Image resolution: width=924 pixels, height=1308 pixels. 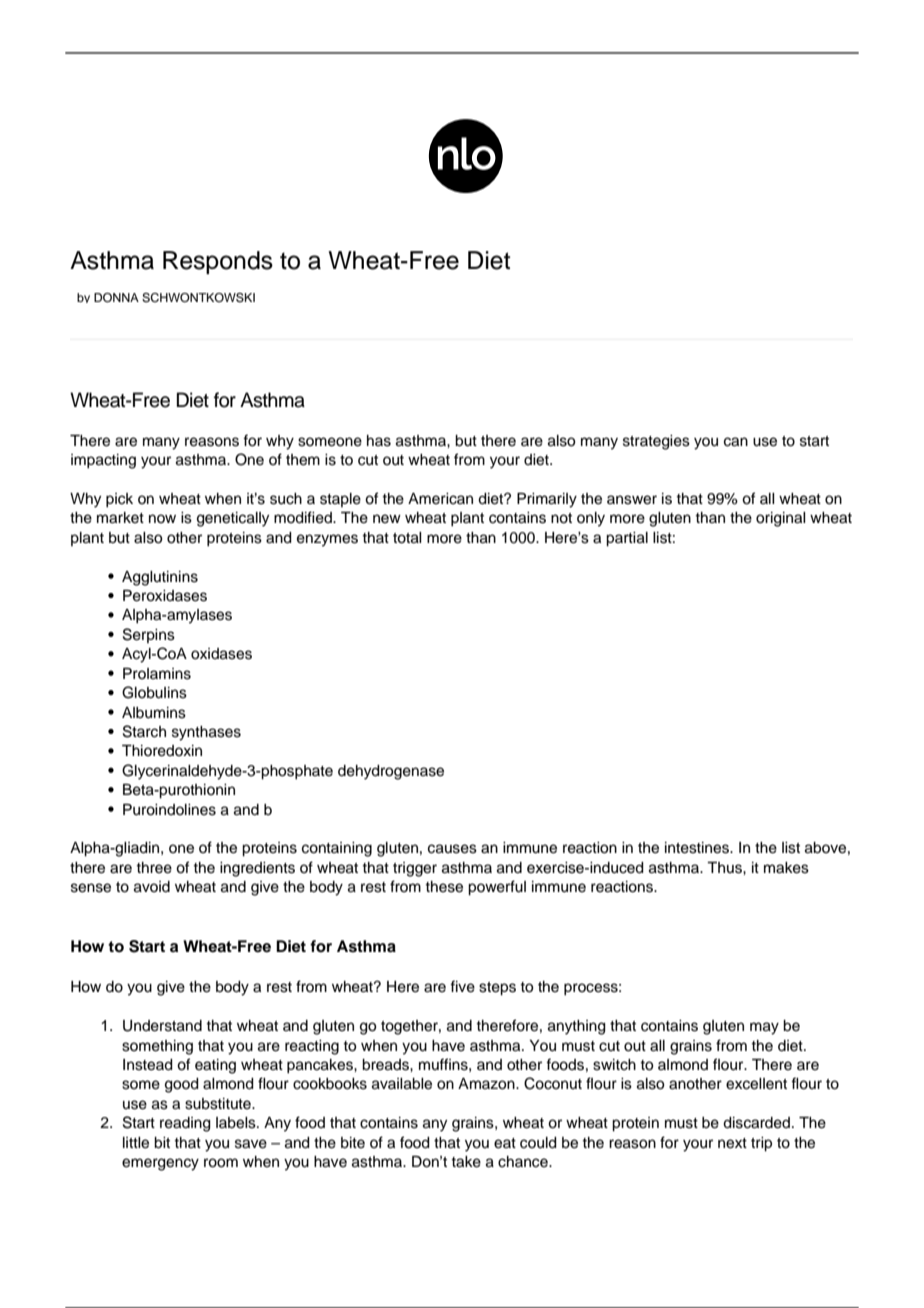 I want to click on avoid, so click(x=152, y=887).
